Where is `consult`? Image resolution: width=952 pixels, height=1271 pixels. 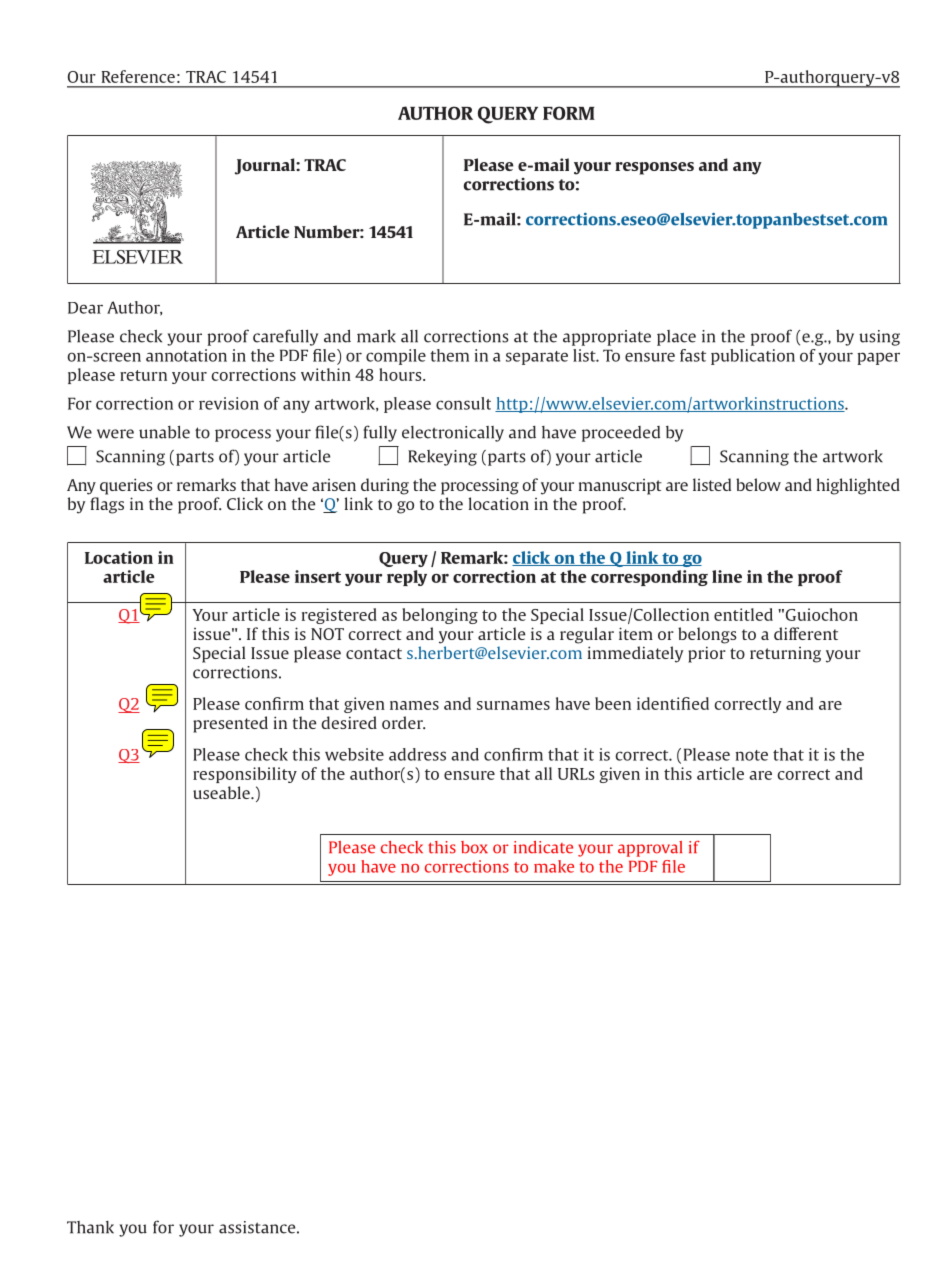
consult is located at coordinates (463, 403).
